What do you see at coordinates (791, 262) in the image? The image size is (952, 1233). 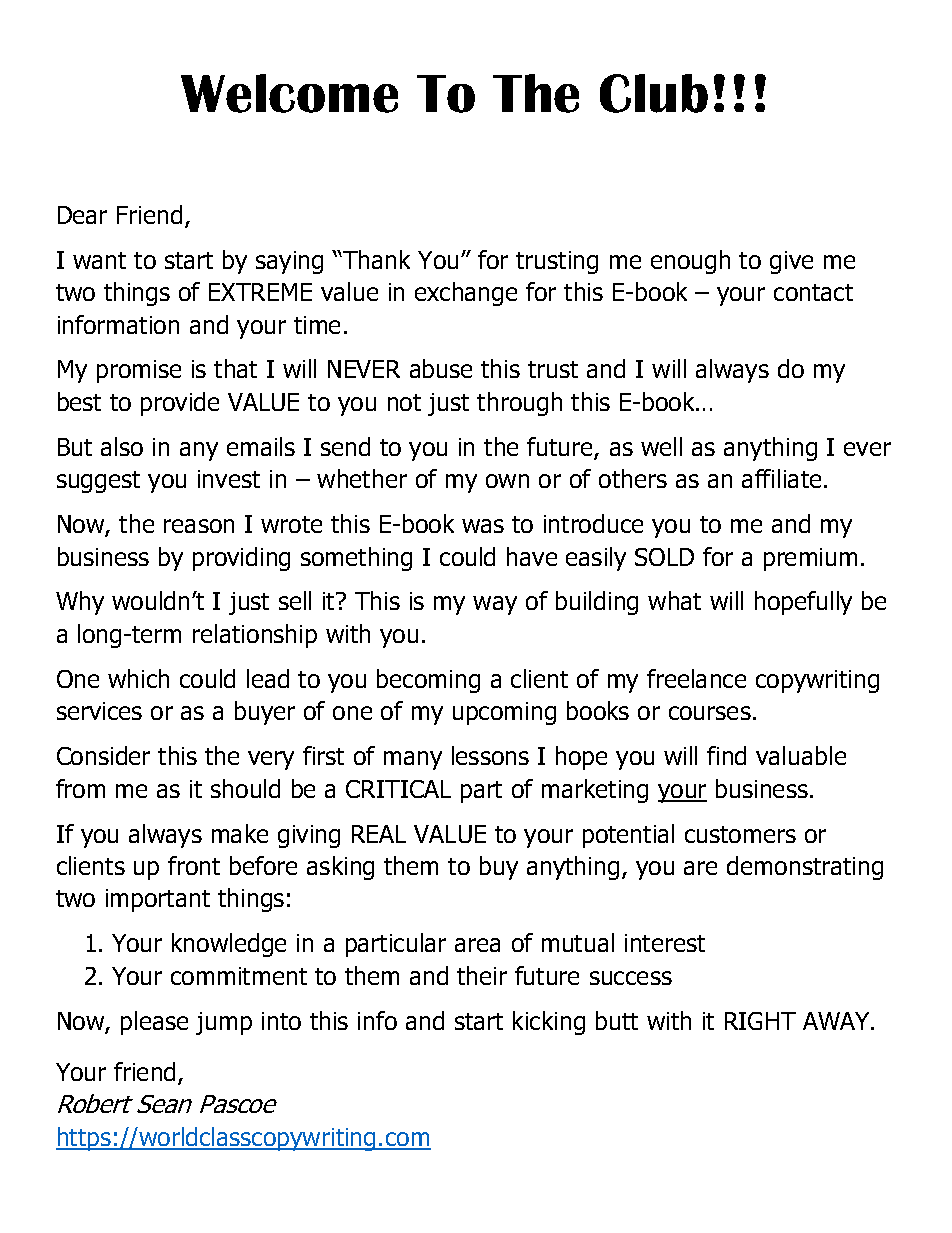 I see `give` at bounding box center [791, 262].
